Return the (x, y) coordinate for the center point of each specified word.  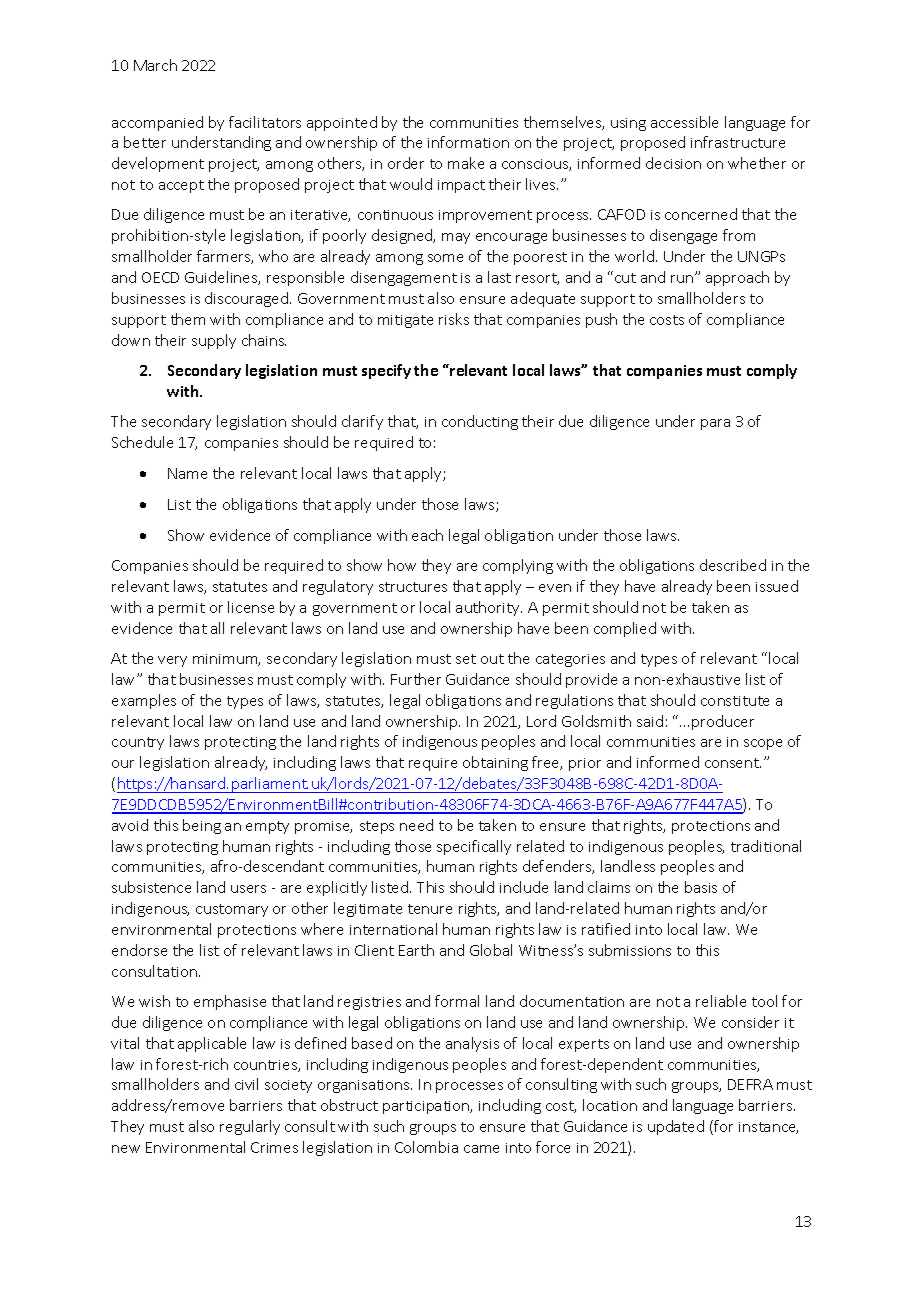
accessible (684, 122)
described (733, 565)
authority (489, 608)
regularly (250, 1127)
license (251, 607)
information (468, 142)
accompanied (157, 123)
